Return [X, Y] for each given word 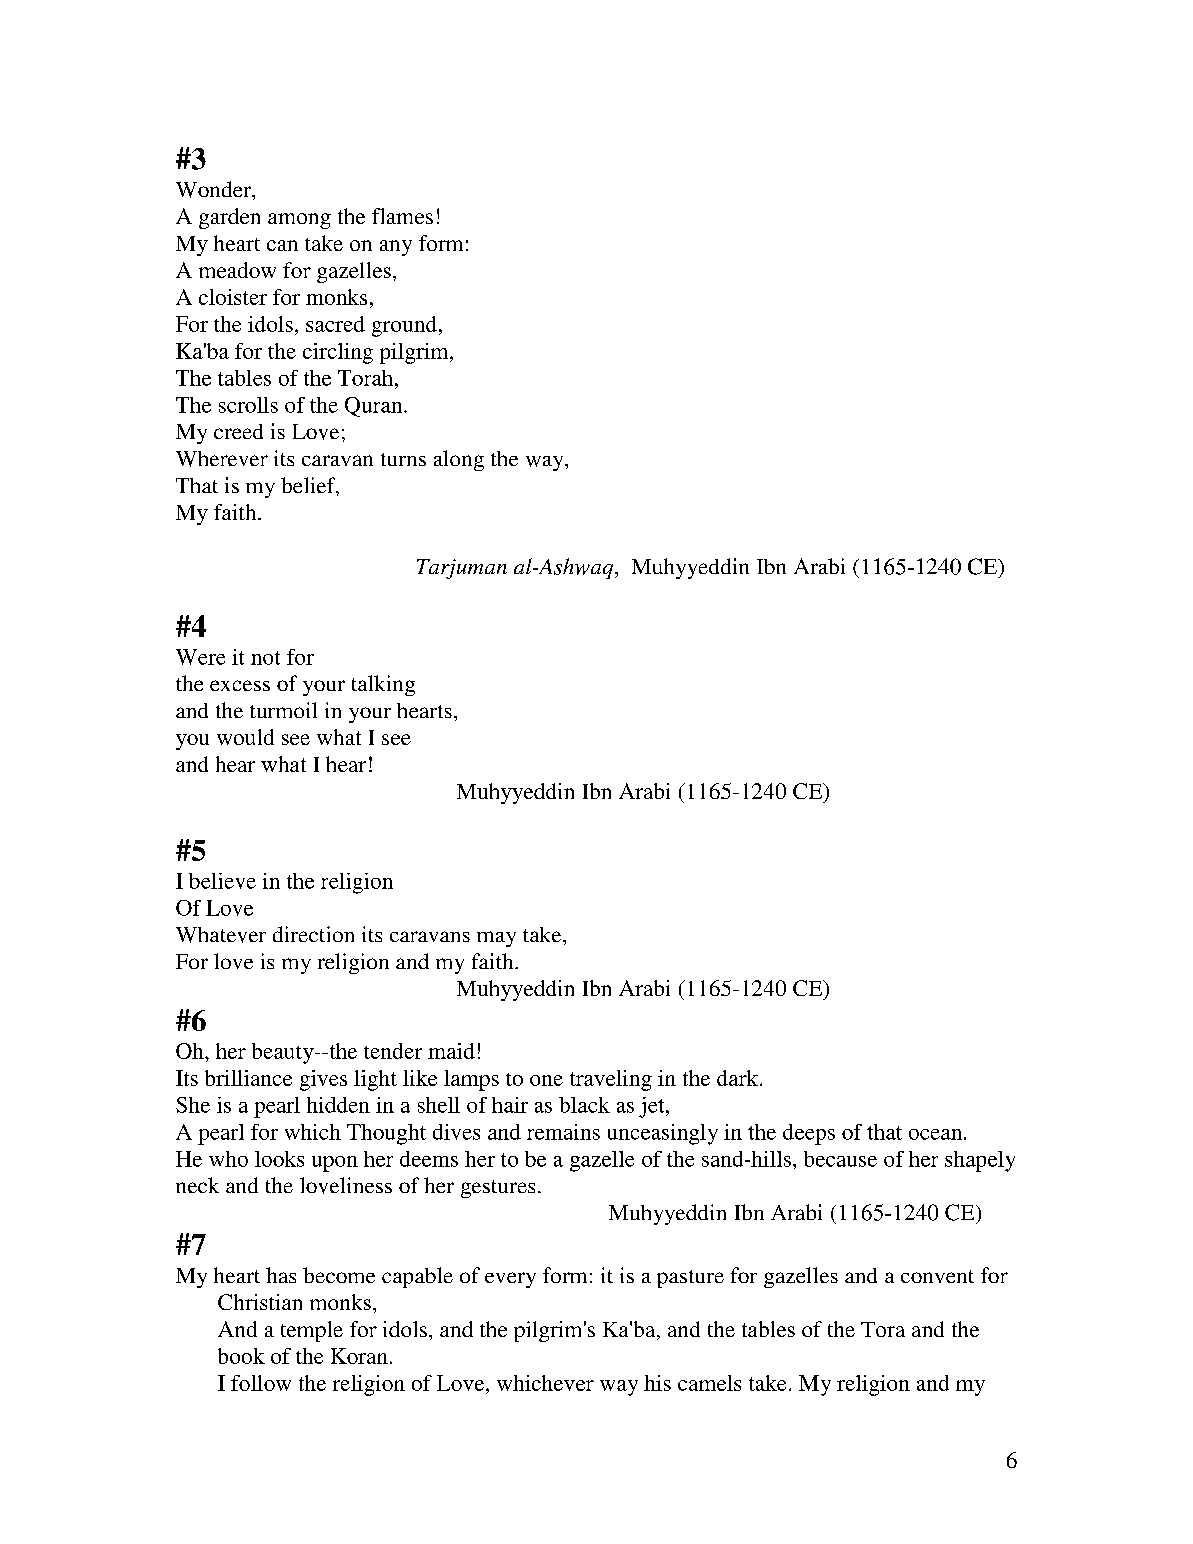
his [657, 1383]
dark [739, 1078]
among [299, 221]
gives [323, 1080]
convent [937, 1276]
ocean [935, 1134]
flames [402, 216]
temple [312, 1331]
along [459, 460]
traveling [611, 1080]
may [496, 939]
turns [403, 459]
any [396, 248]
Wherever [222, 459]
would [245, 737]
